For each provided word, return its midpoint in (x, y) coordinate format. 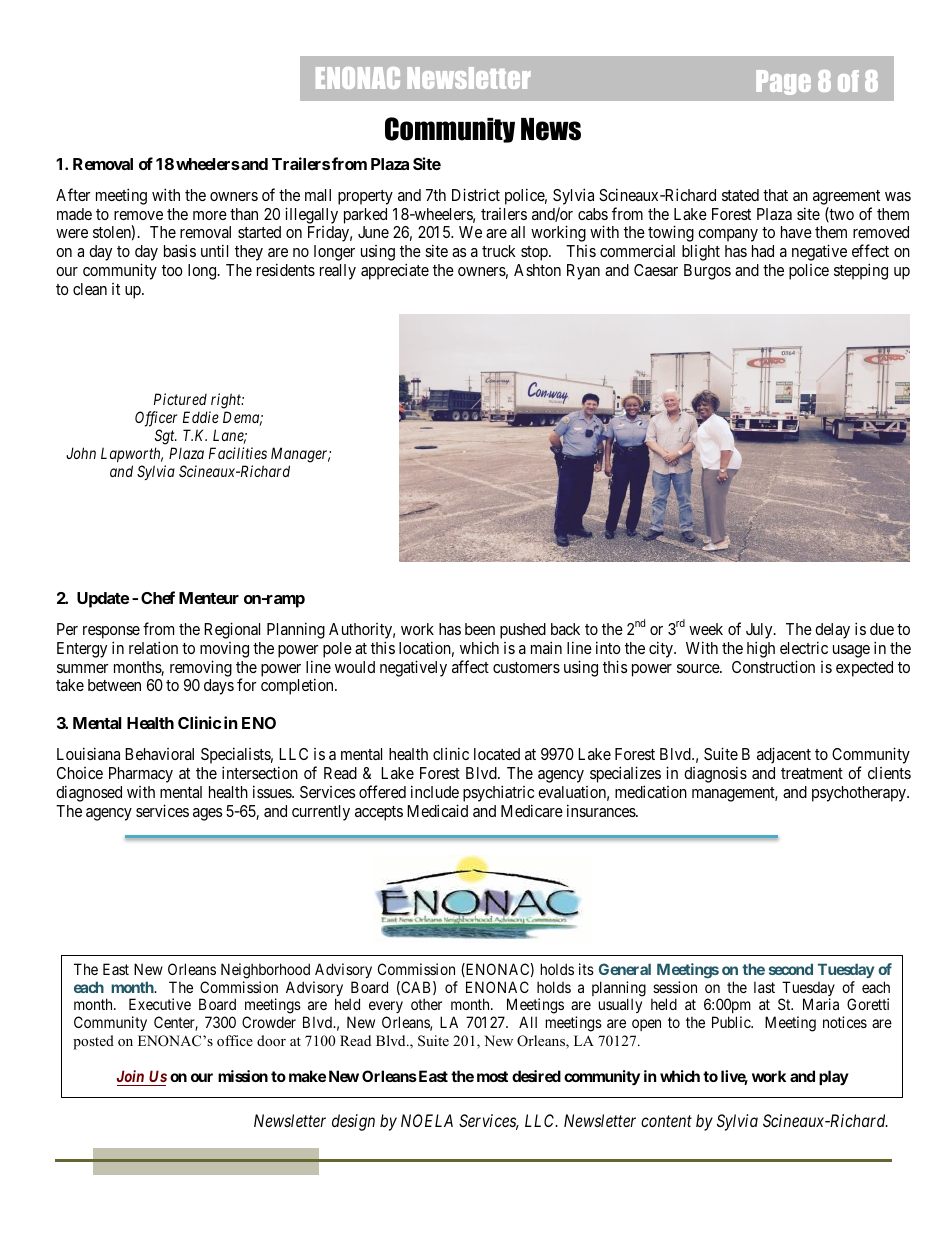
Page (783, 82)
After (73, 194)
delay (832, 631)
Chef (158, 597)
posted (93, 1042)
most (492, 1076)
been (480, 629)
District (476, 194)
